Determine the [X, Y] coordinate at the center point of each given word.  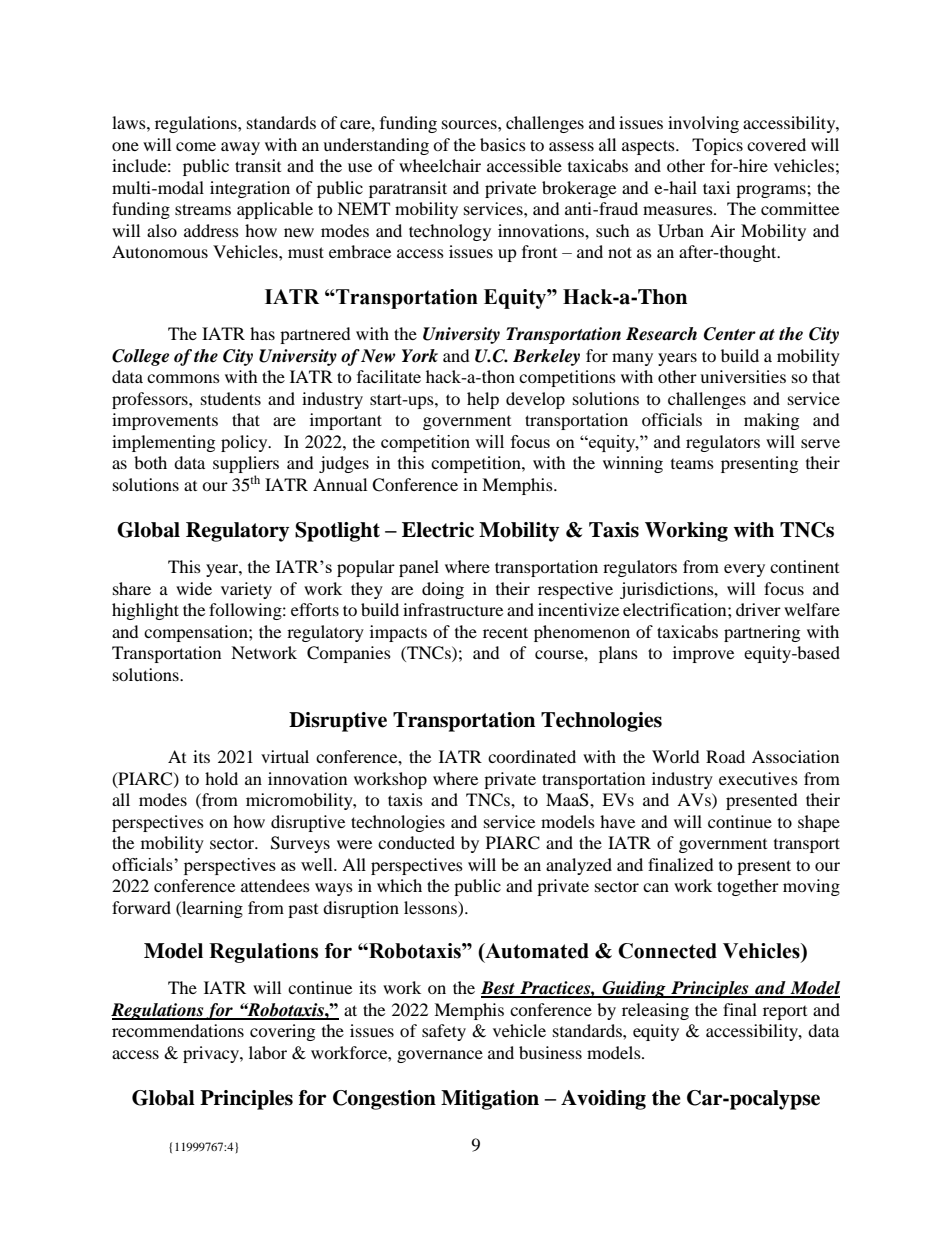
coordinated [532, 756]
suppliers [246, 466]
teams [692, 464]
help [483, 400]
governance [440, 1056]
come [196, 146]
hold [221, 778]
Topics [717, 146]
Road [725, 756]
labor [268, 1052]
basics [503, 144]
